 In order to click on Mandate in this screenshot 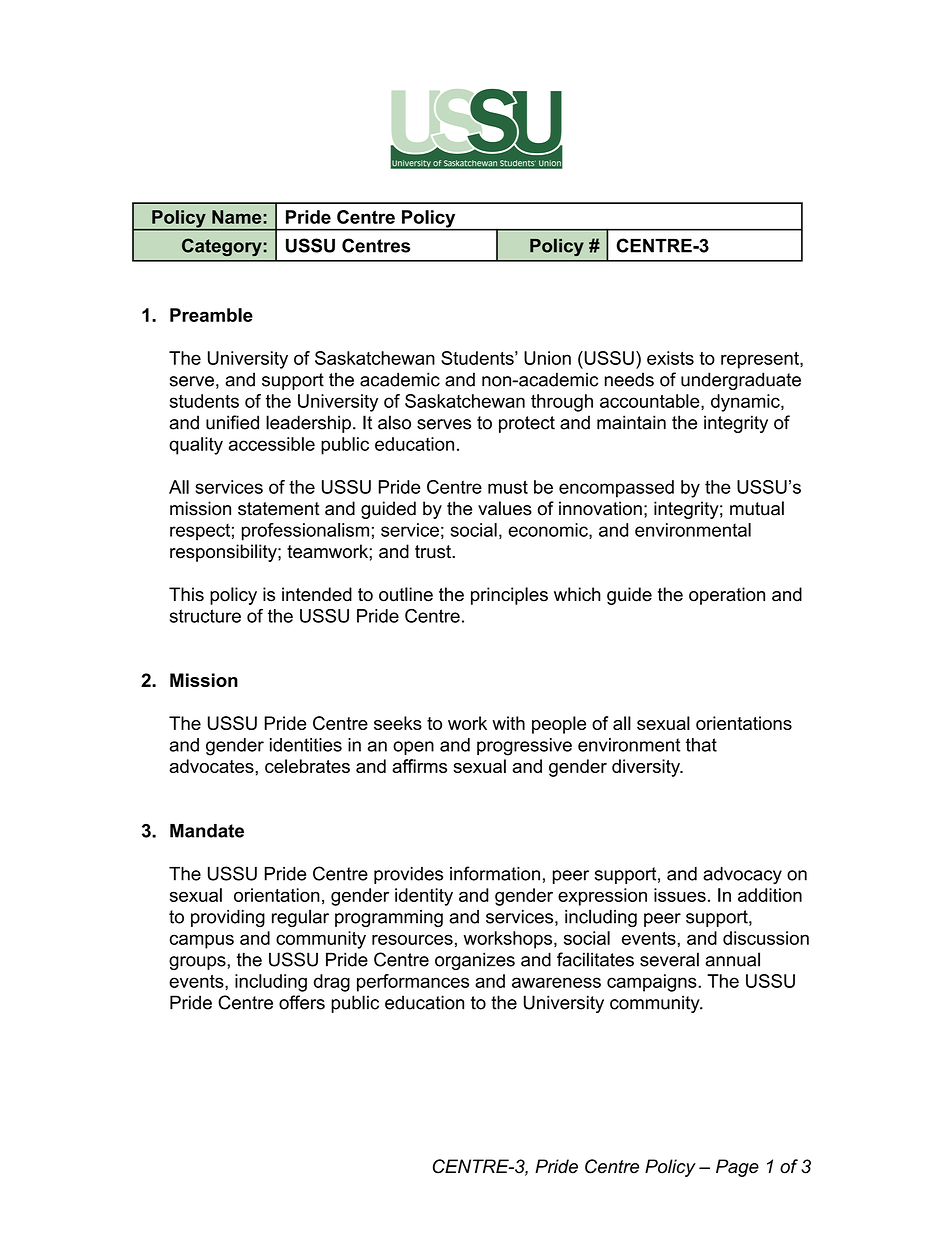, I will do `click(207, 831)`.
